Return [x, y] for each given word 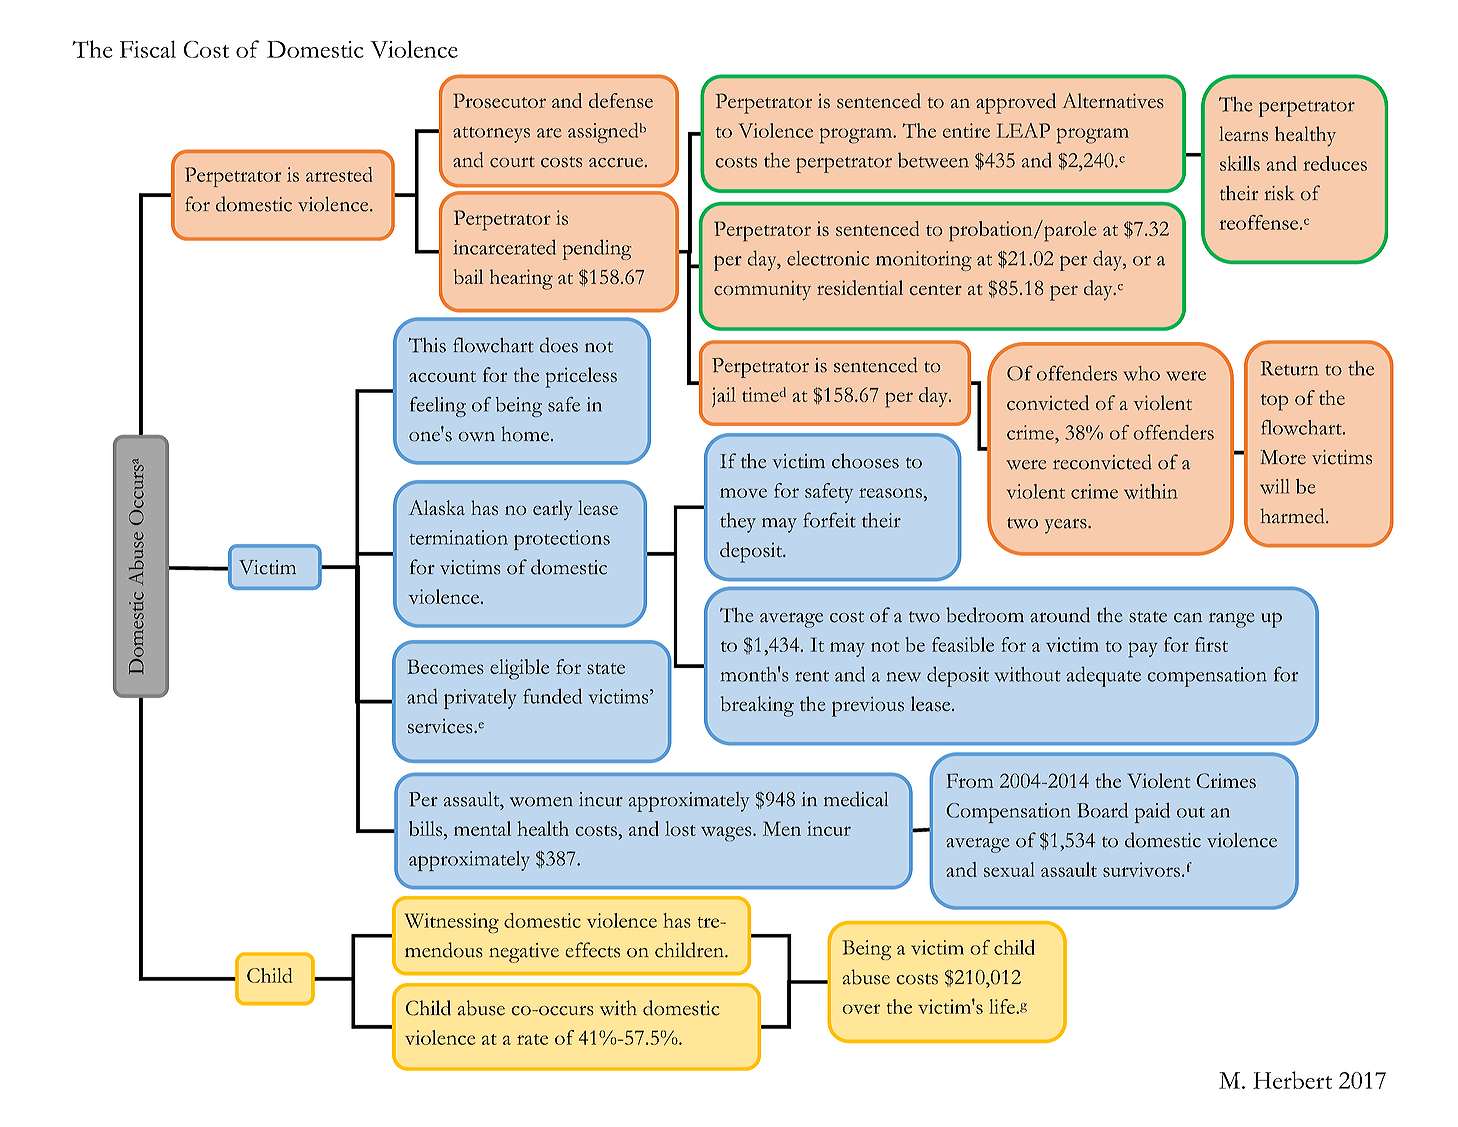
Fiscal [148, 49]
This [427, 345]
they [738, 523]
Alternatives [1113, 101]
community [762, 290]
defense [621, 100]
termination [458, 537]
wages [727, 834]
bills [427, 830]
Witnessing [452, 923]
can [1188, 618]
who [1141, 373]
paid [1152, 813]
